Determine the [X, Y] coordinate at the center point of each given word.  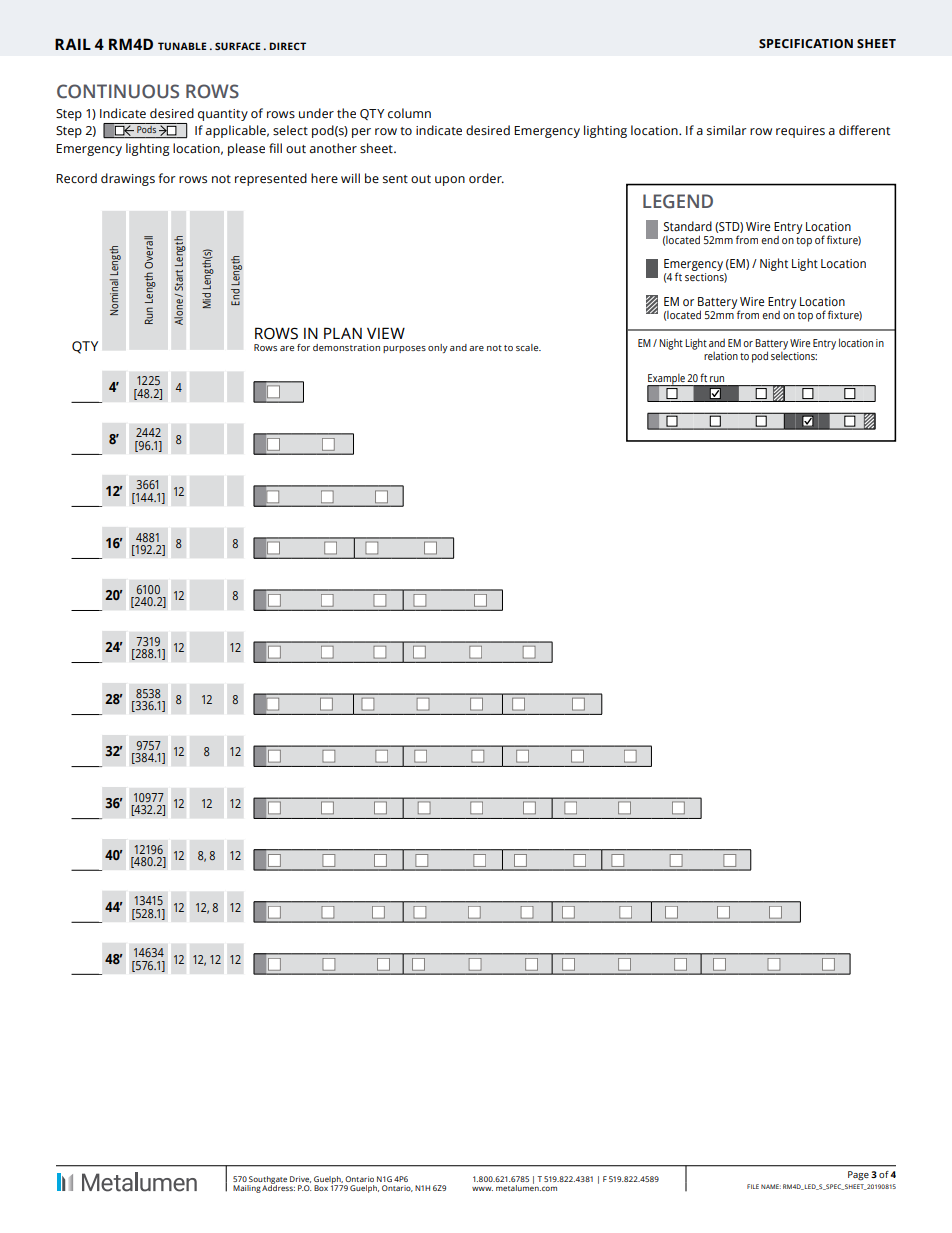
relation [721, 355]
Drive [300, 1179]
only [438, 348]
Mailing [247, 1189]
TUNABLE [182, 46]
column [409, 113]
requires [800, 132]
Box [321, 1188]
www [482, 1189]
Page [858, 1176]
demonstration [346, 347]
